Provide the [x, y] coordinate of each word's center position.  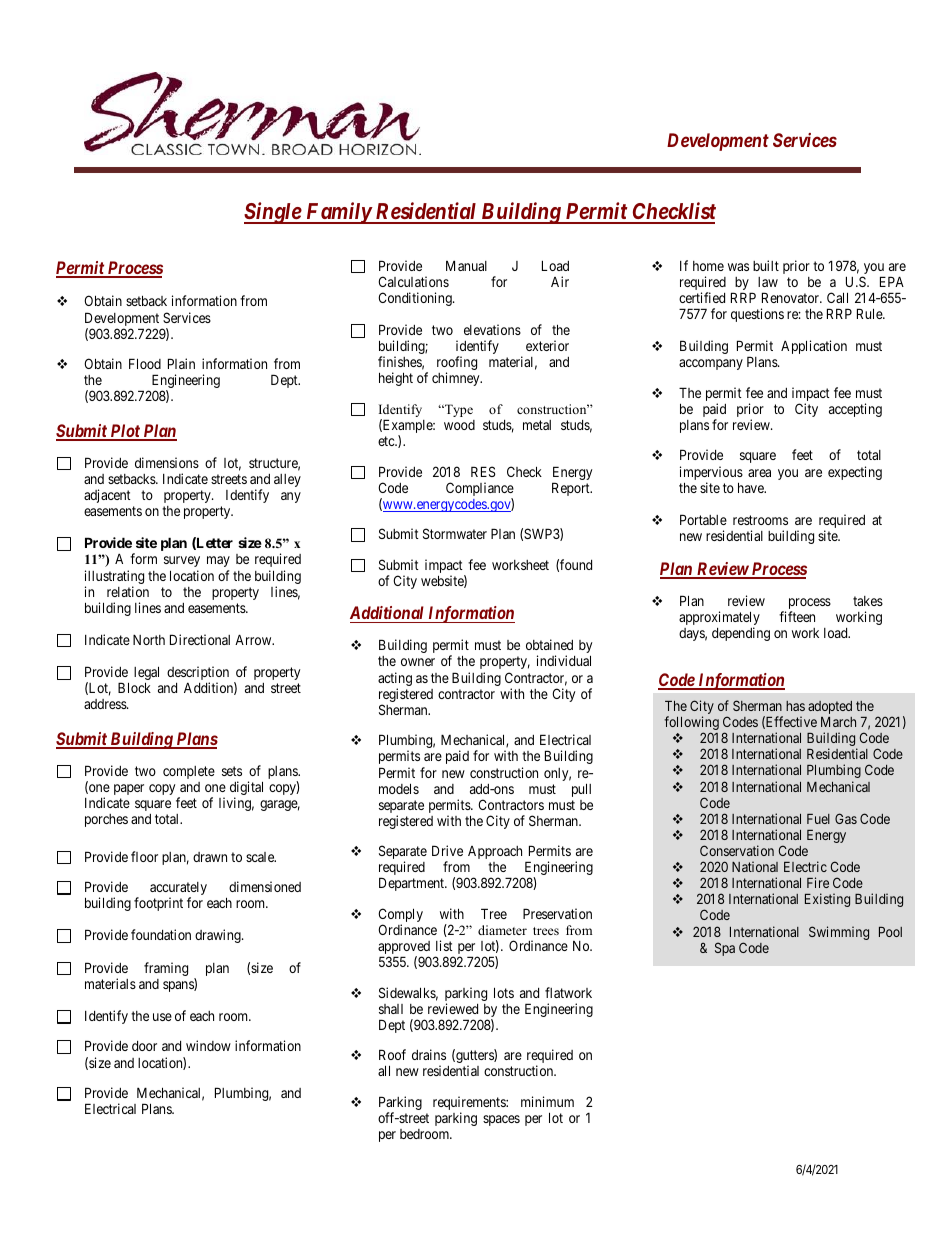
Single [273, 213]
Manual [466, 265]
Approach [495, 852]
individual [564, 660]
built [766, 265]
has [795, 706]
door [144, 1046]
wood [459, 425]
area [759, 473]
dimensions [167, 462]
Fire [818, 882]
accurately [178, 890]
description [198, 674]
